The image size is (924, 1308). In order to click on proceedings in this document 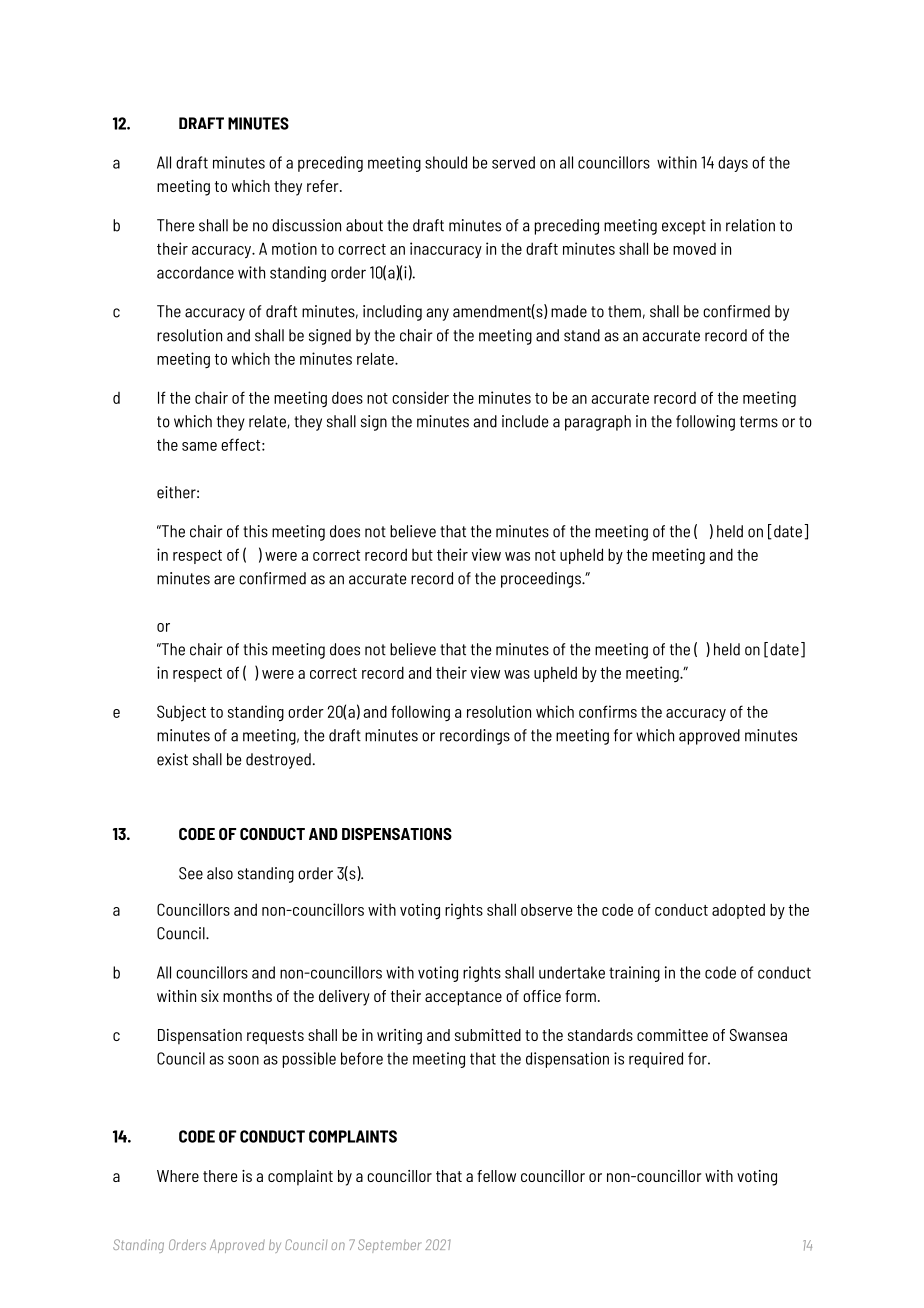, I will do `click(542, 580)`.
